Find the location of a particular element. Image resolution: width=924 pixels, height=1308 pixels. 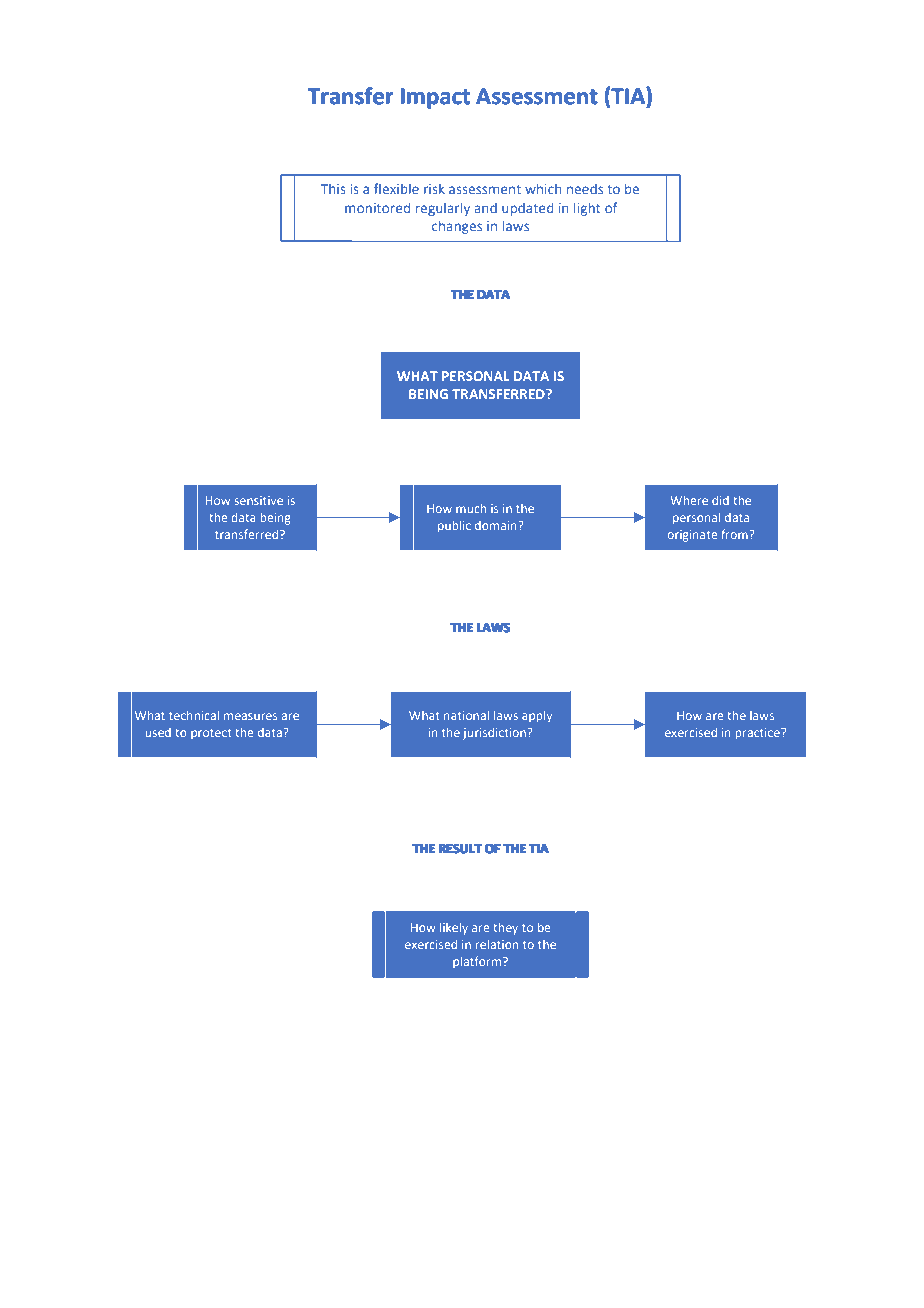

national is located at coordinates (466, 715).
